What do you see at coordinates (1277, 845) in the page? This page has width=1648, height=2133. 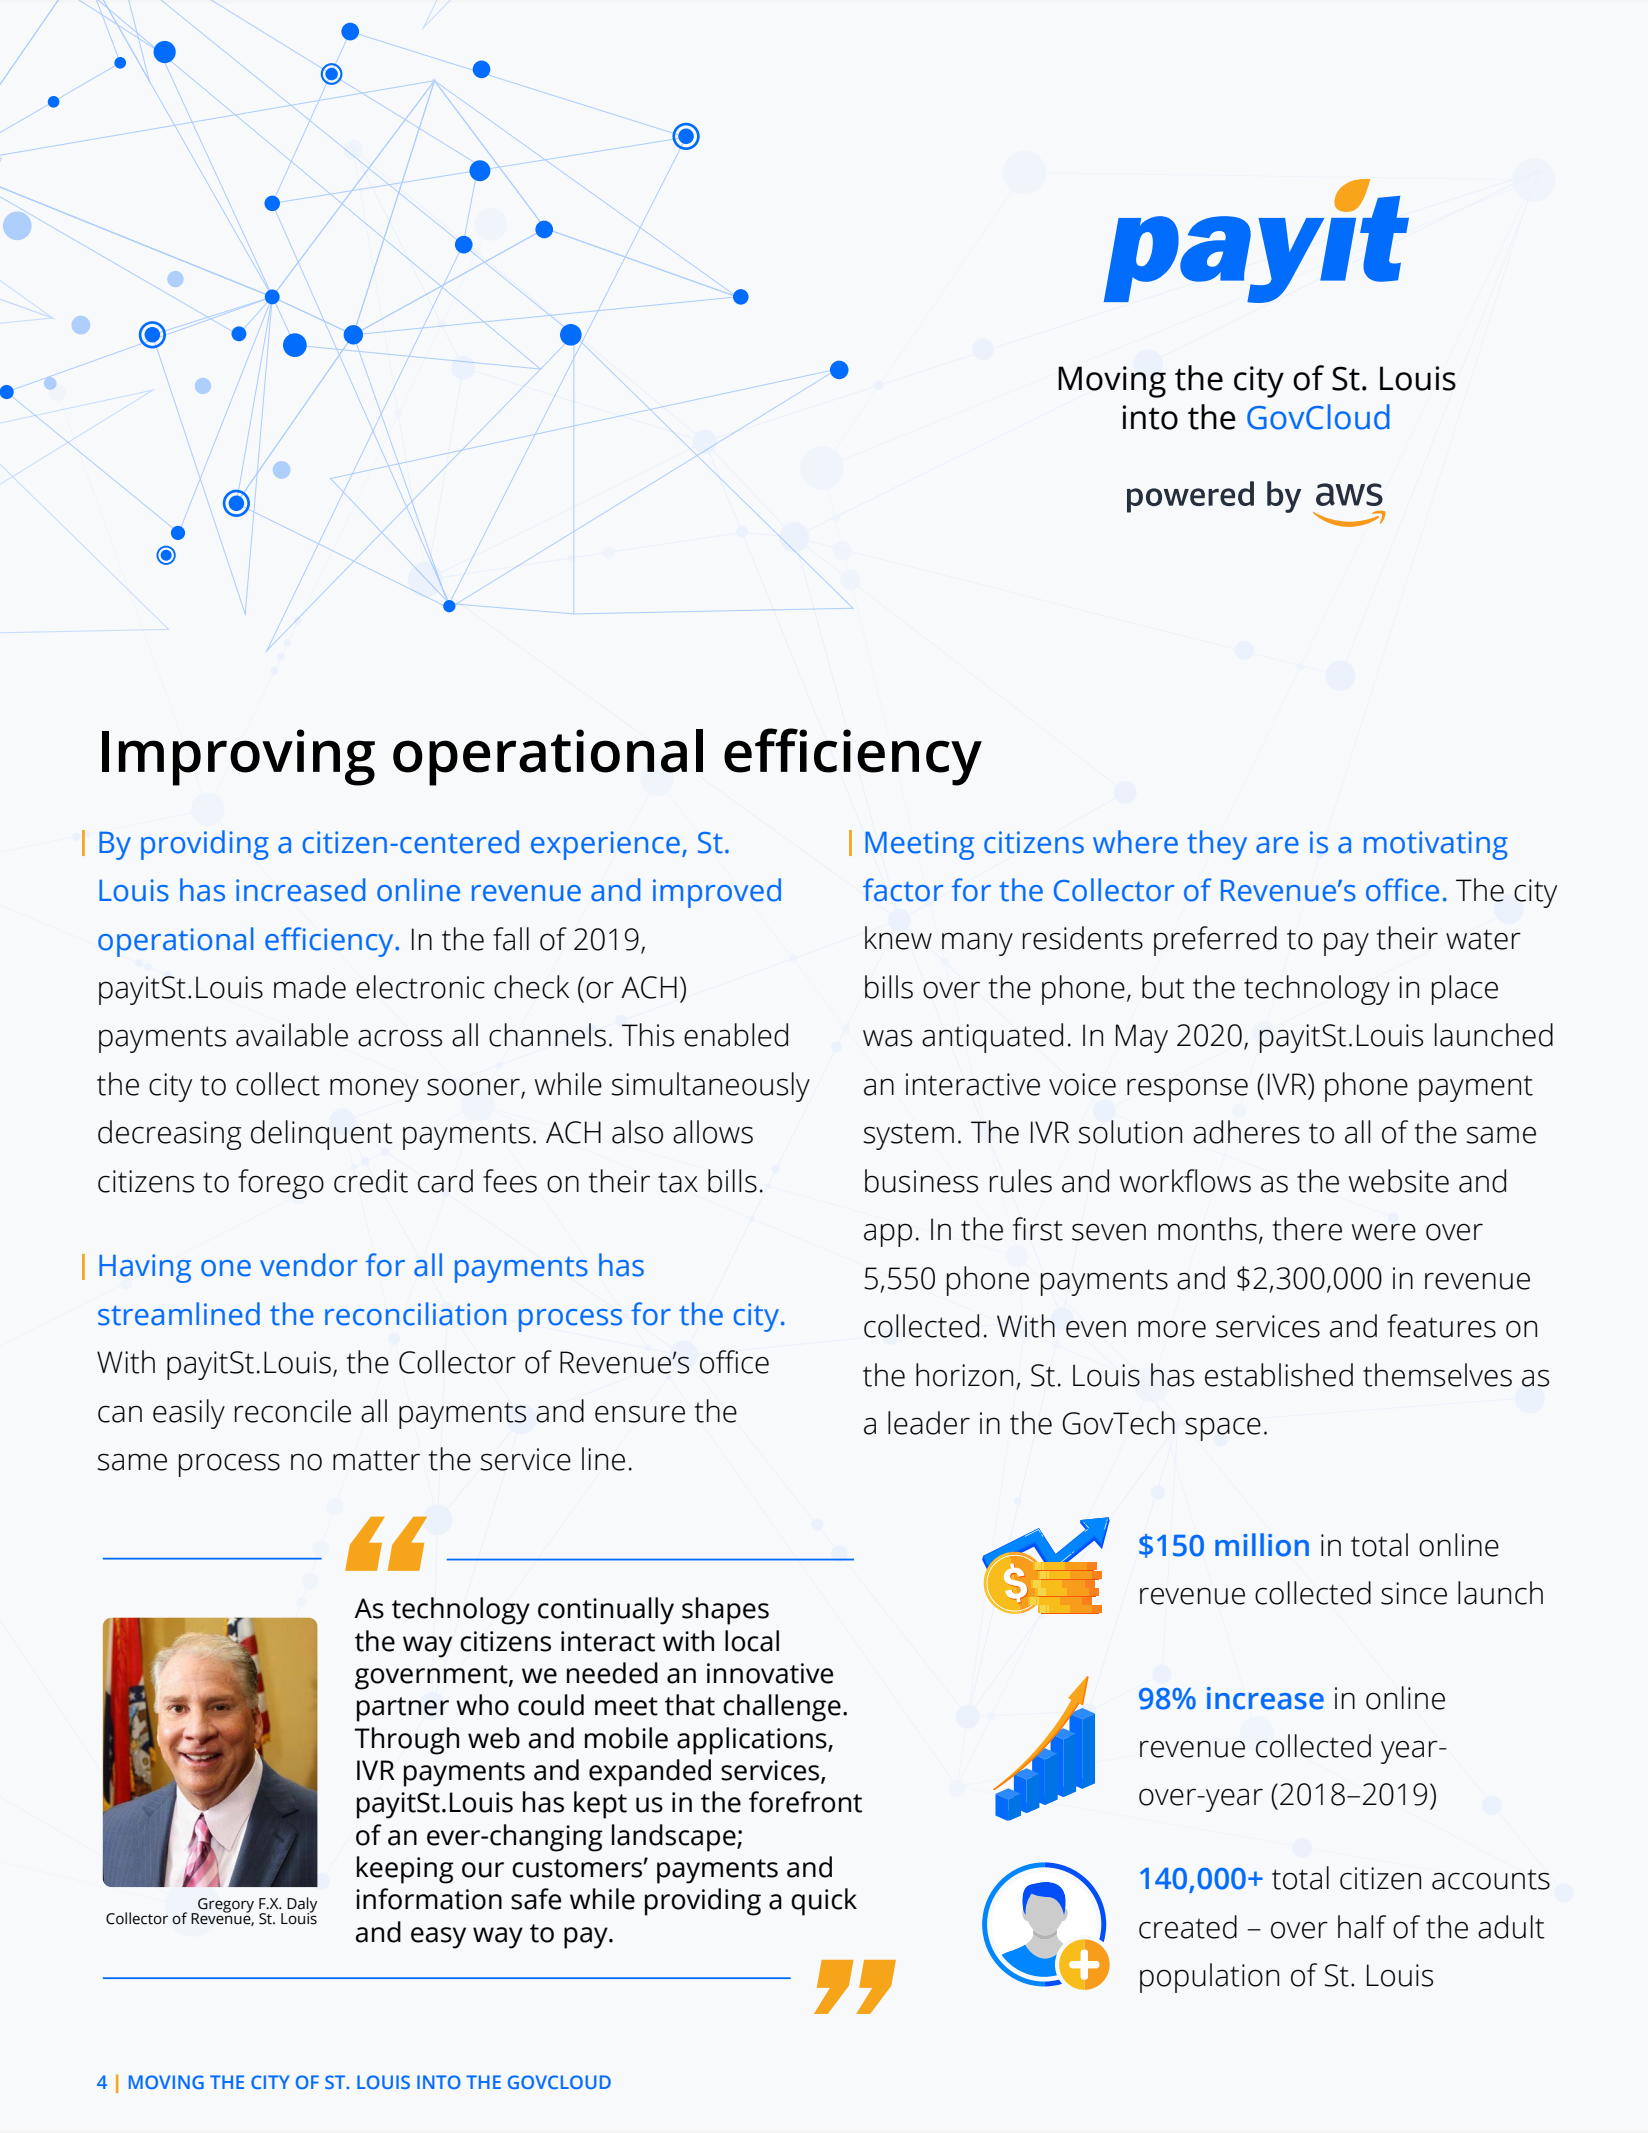 I see `are` at bounding box center [1277, 845].
